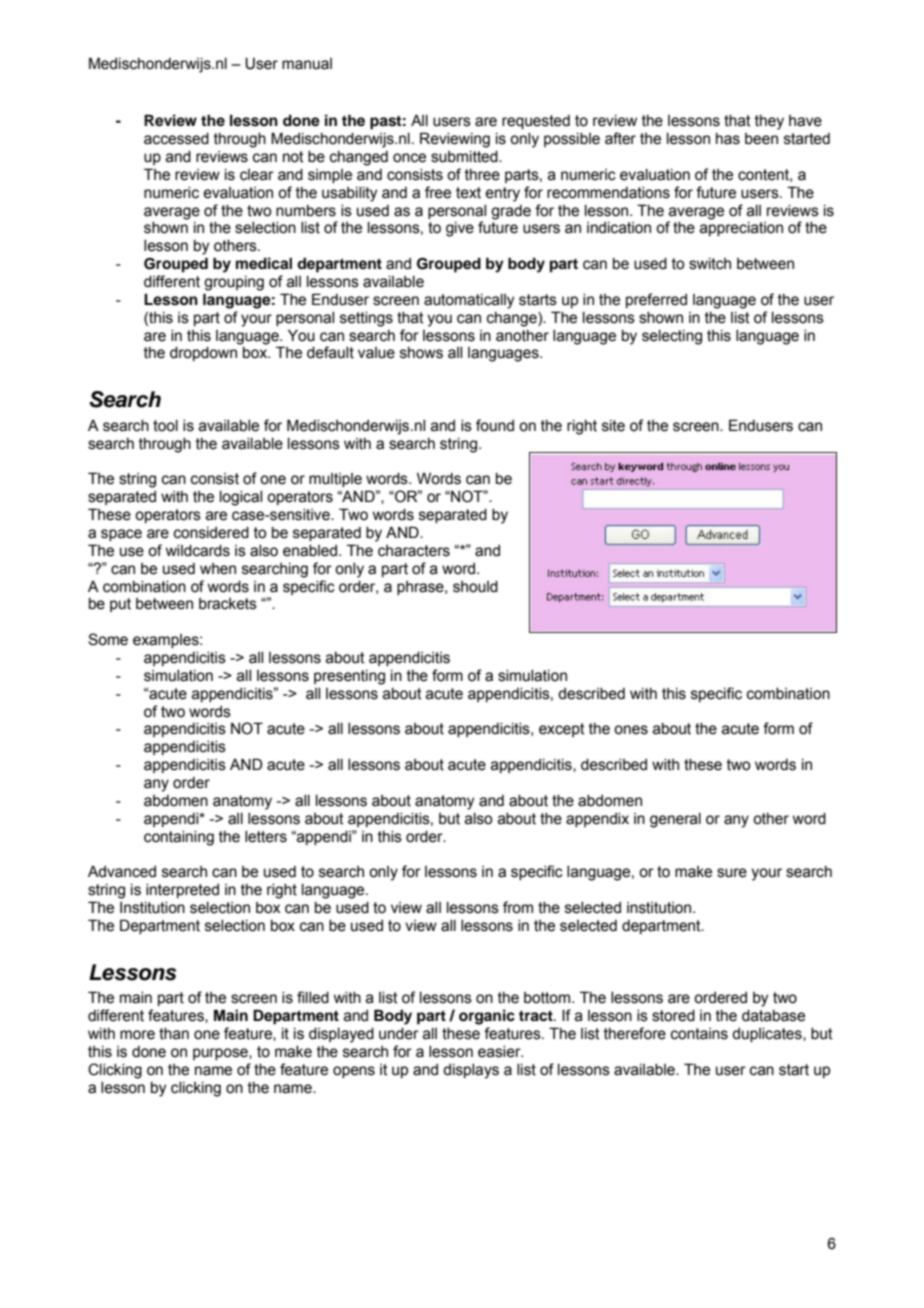  Describe the element at coordinates (198, 551) in the screenshot. I see `wildcards` at that location.
